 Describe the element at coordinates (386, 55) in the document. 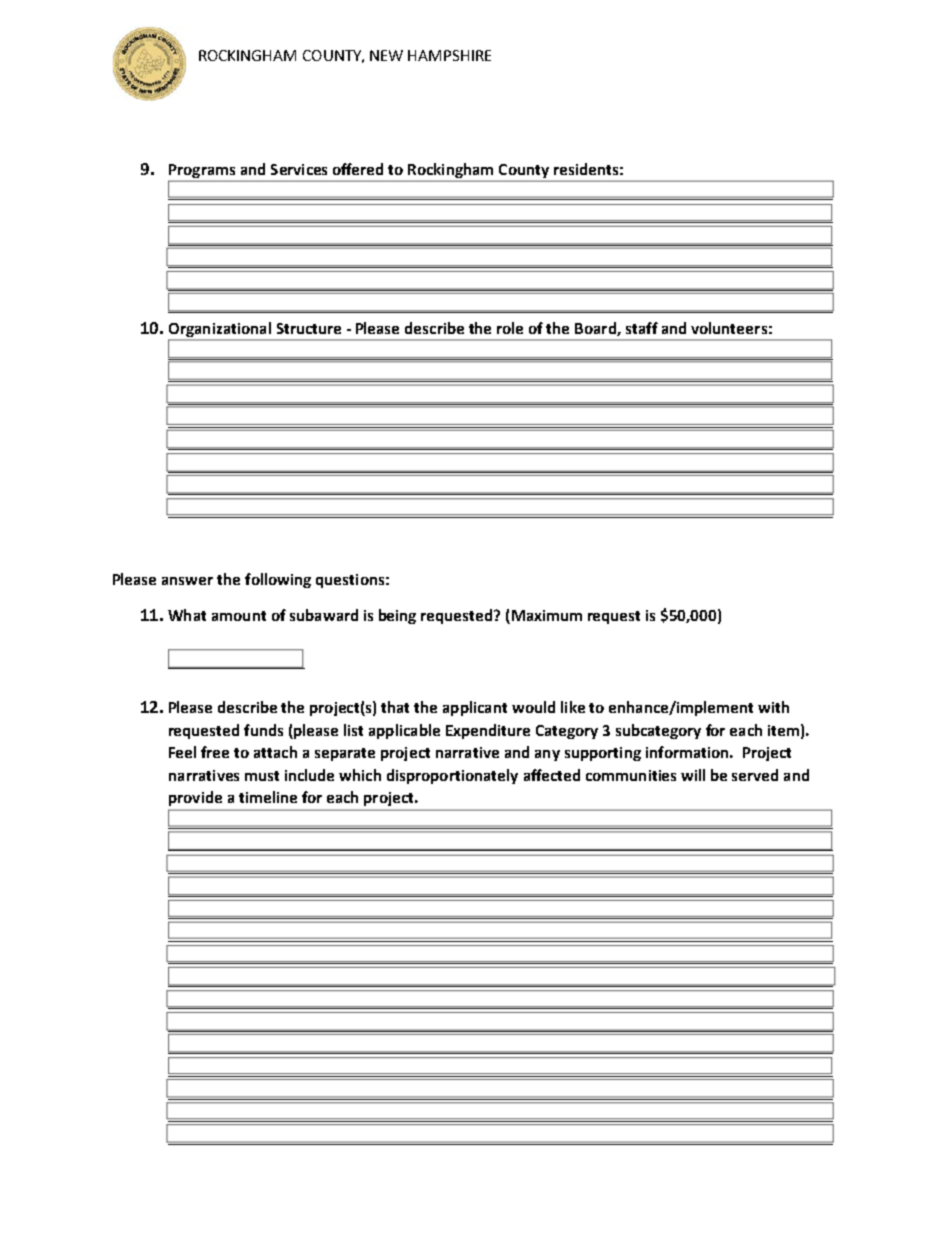

I see `NEW` at that location.
